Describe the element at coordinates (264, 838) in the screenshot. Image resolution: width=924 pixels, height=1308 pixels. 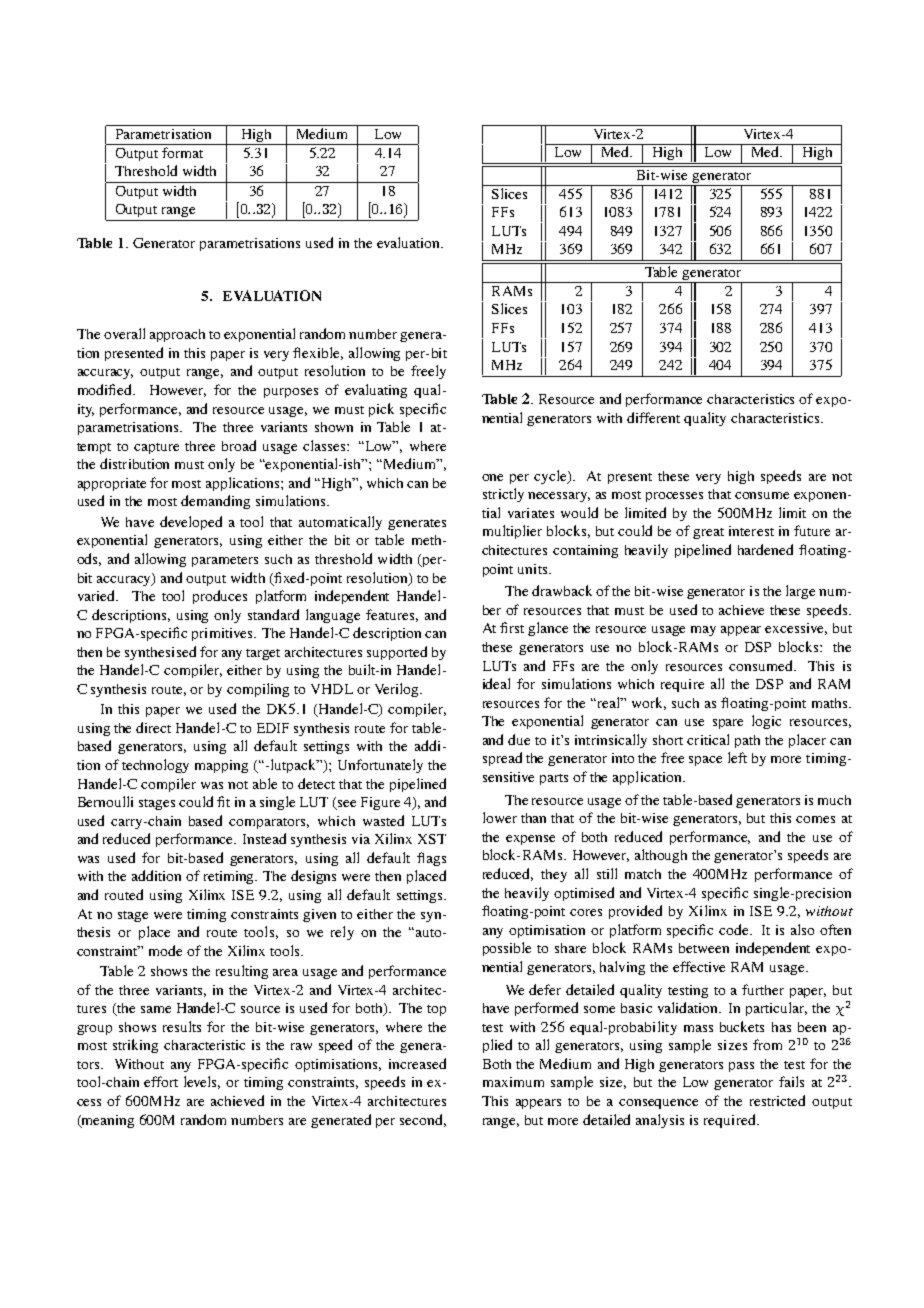
I see `Instead` at that location.
